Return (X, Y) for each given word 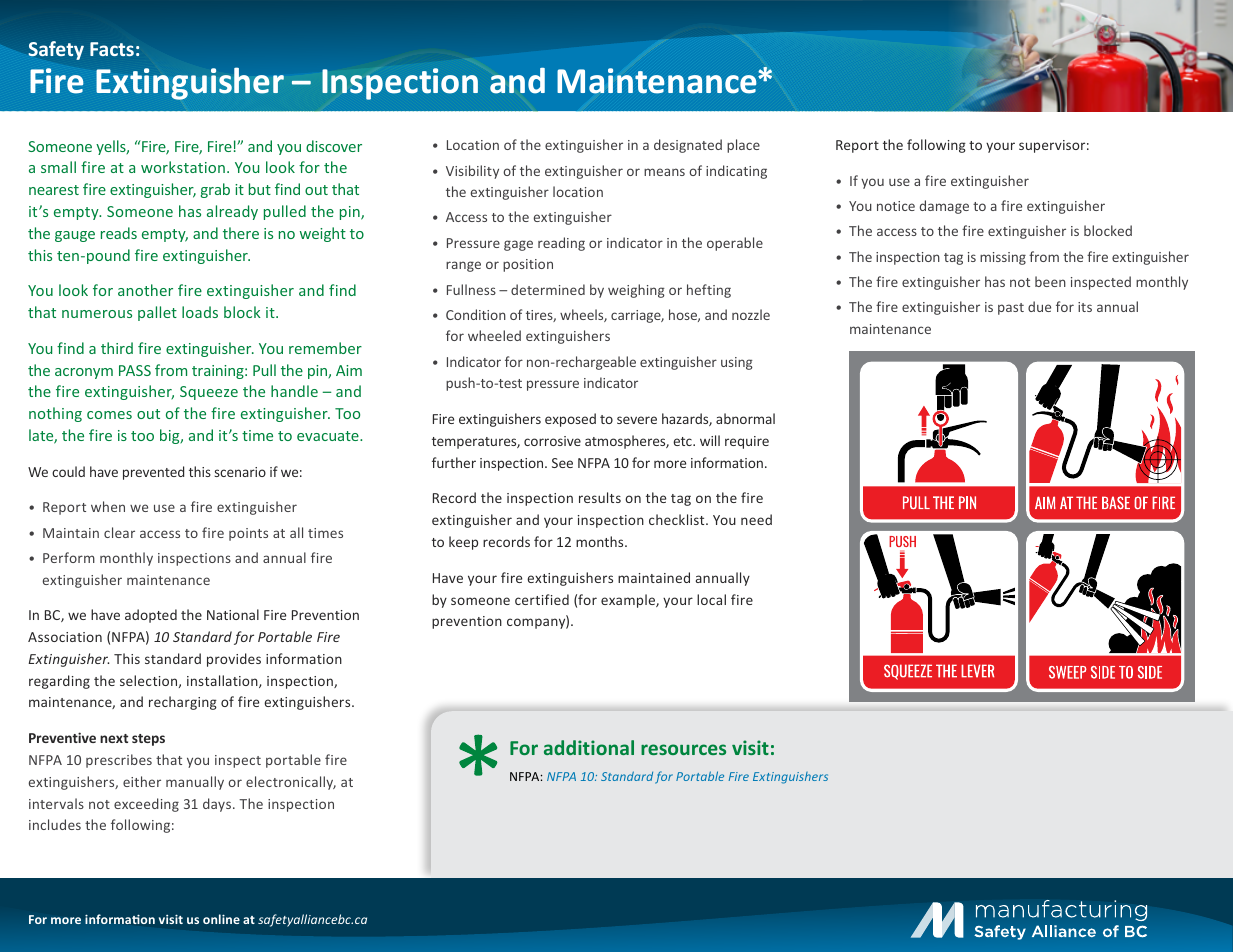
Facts (112, 49)
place (743, 146)
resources (683, 749)
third (117, 348)
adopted (151, 616)
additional (589, 747)
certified (542, 599)
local (711, 599)
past (1011, 309)
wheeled (494, 335)
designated (688, 146)
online (221, 919)
